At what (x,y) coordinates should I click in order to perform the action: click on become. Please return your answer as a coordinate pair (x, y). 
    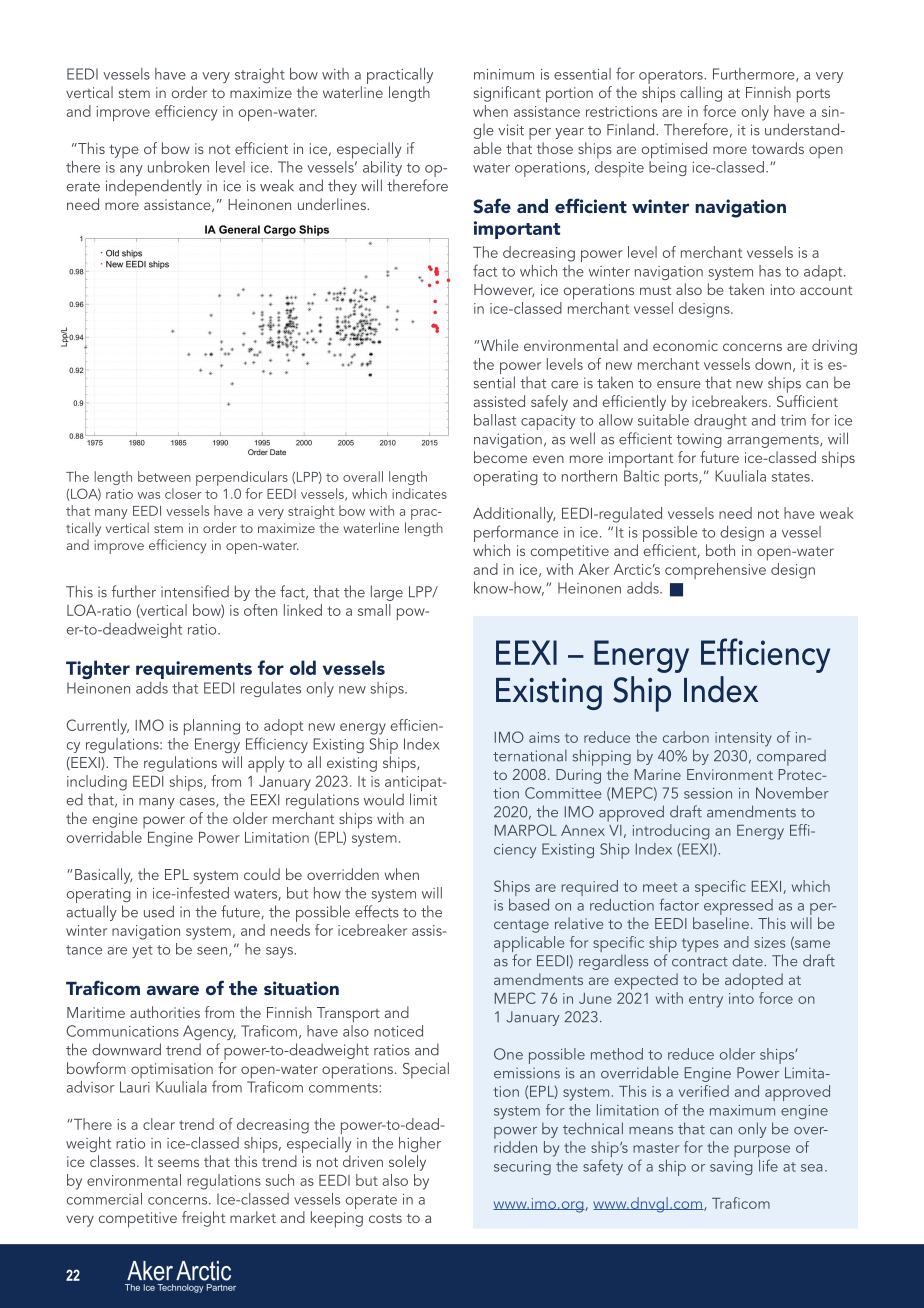
    Looking at the image, I should click on (500, 457).
